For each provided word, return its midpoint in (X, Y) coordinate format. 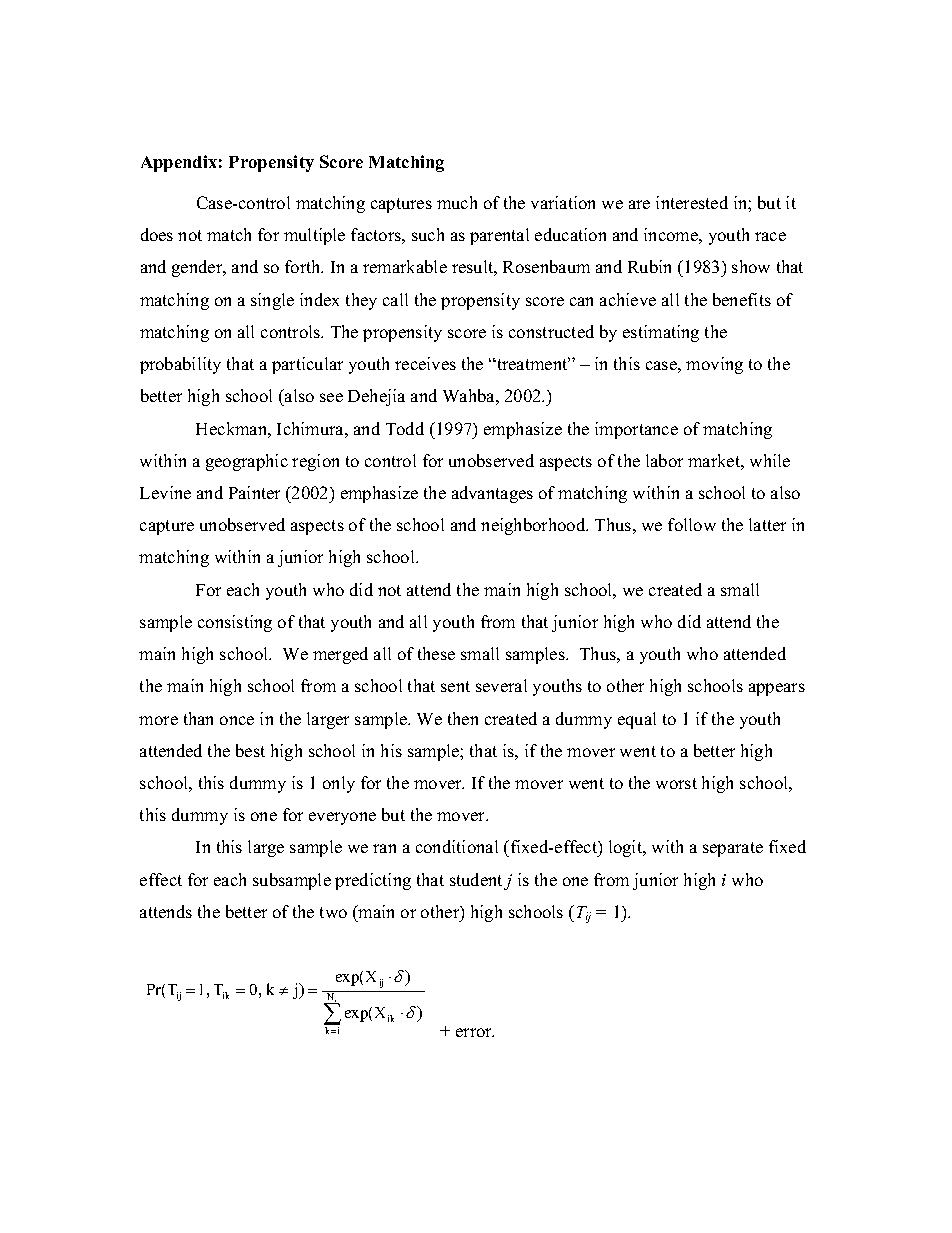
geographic (247, 462)
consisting (235, 623)
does (157, 234)
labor (664, 460)
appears (777, 689)
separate (733, 849)
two (333, 912)
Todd (405, 428)
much (457, 202)
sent (455, 686)
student (476, 879)
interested (692, 202)
